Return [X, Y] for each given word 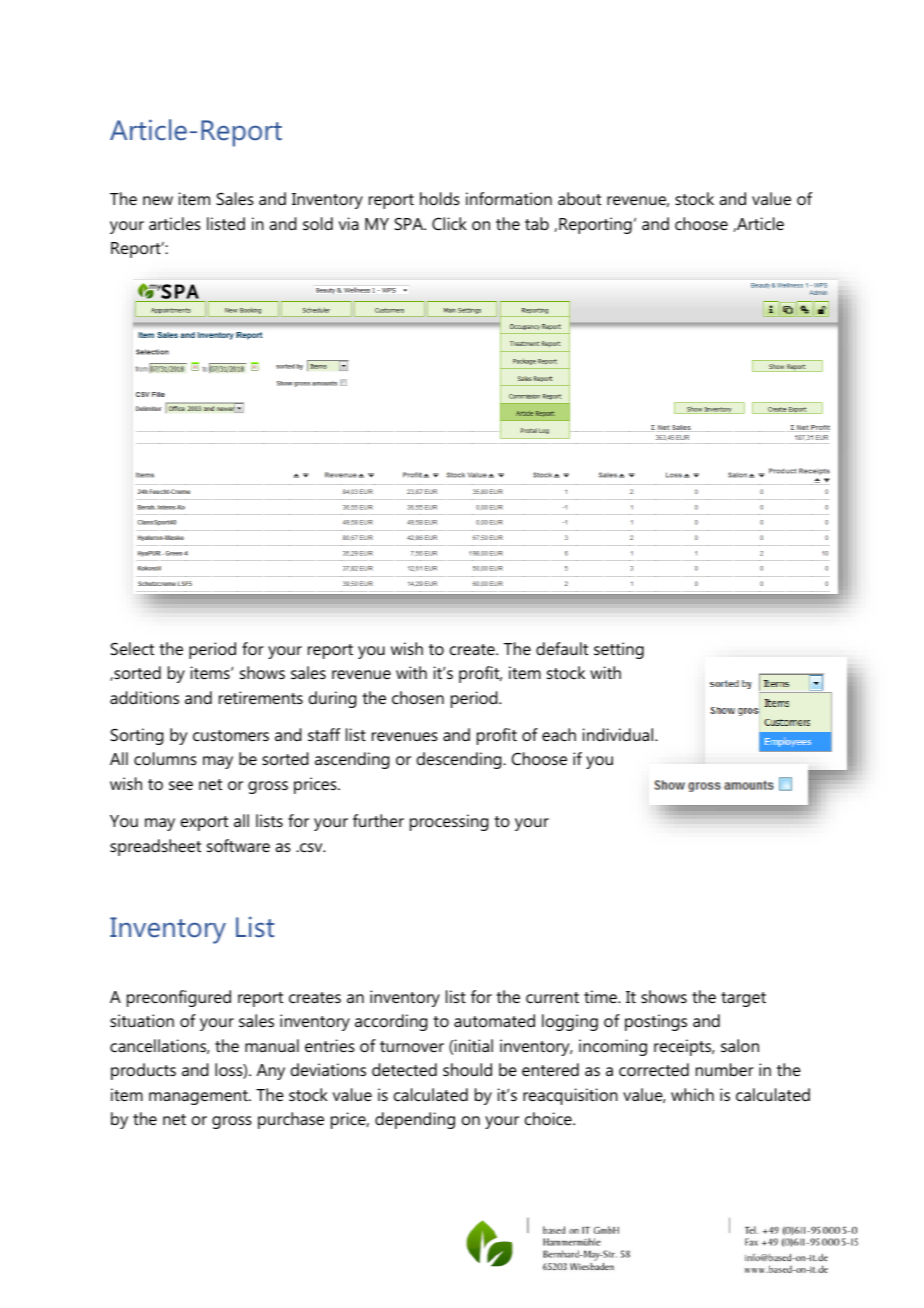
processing [449, 822]
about [579, 198]
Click [449, 223]
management [199, 1097]
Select [132, 648]
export [204, 823]
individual [619, 734]
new [158, 200]
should [467, 1069]
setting [619, 650]
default [562, 648]
